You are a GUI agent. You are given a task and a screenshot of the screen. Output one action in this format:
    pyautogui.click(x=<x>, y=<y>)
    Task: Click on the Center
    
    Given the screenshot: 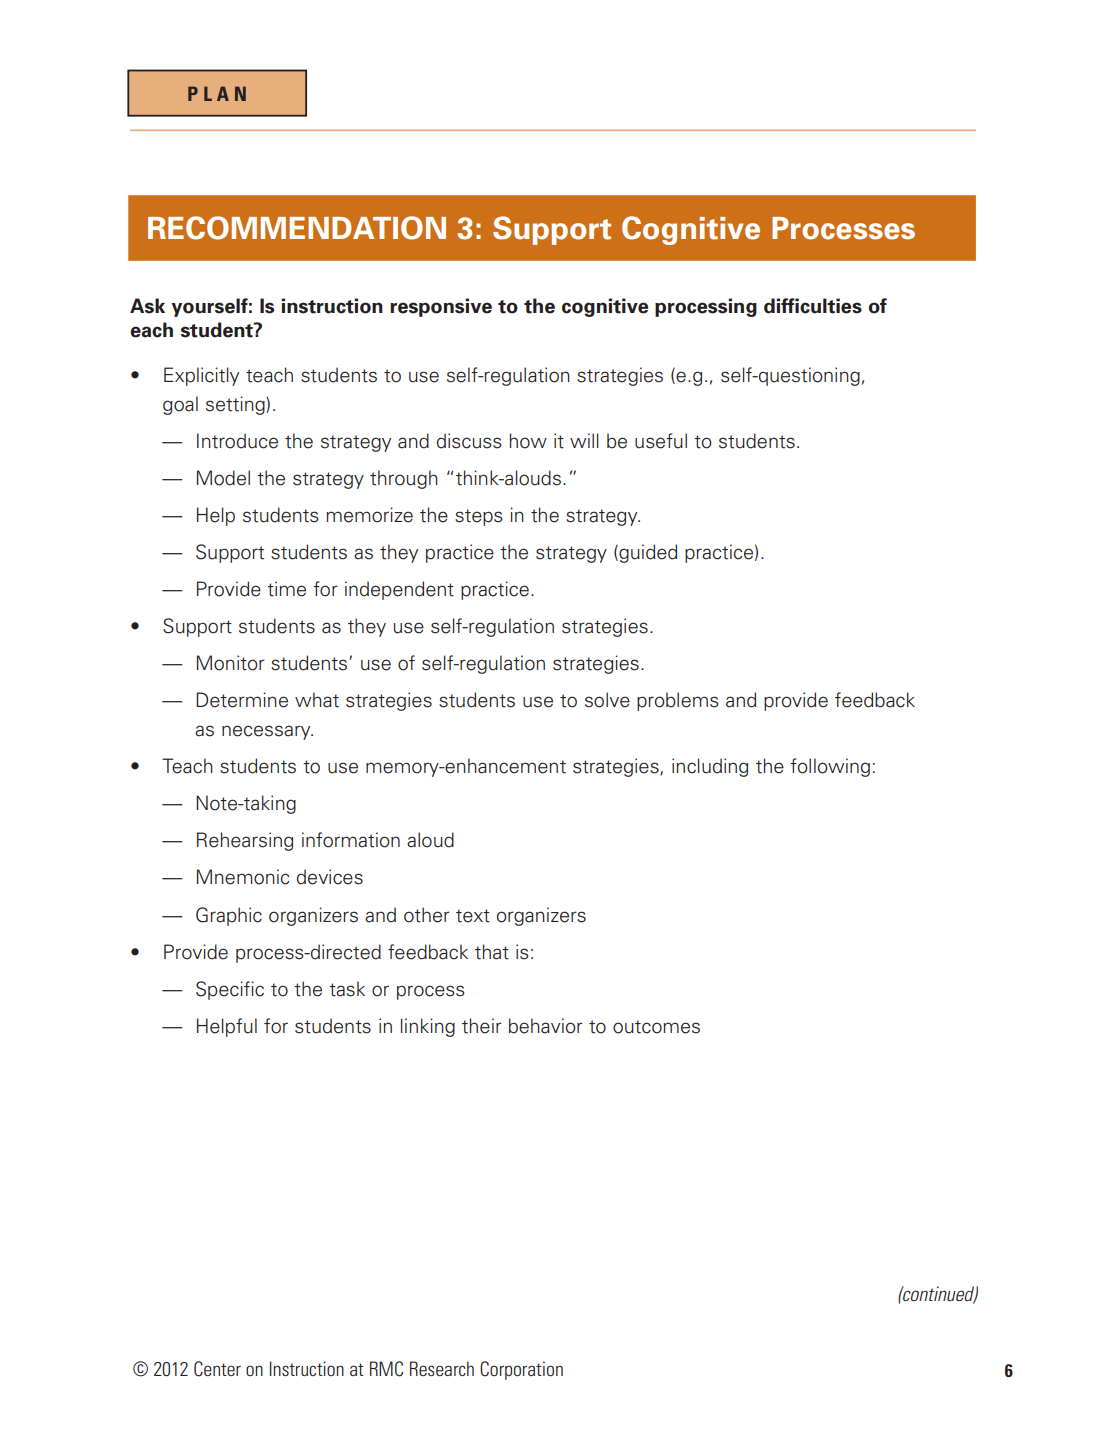 What is the action you would take?
    pyautogui.click(x=217, y=1369)
